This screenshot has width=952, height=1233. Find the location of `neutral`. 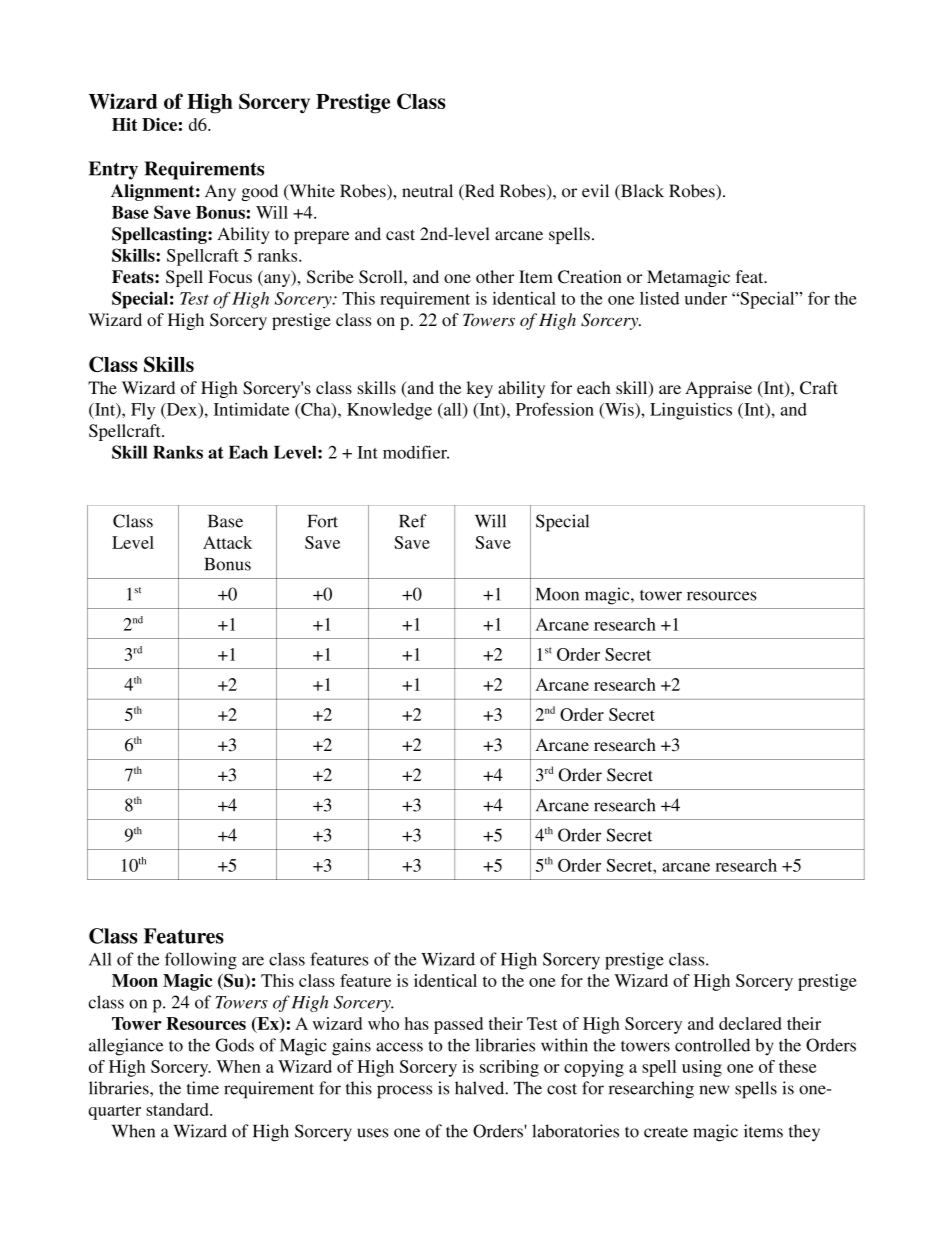

neutral is located at coordinates (427, 191).
